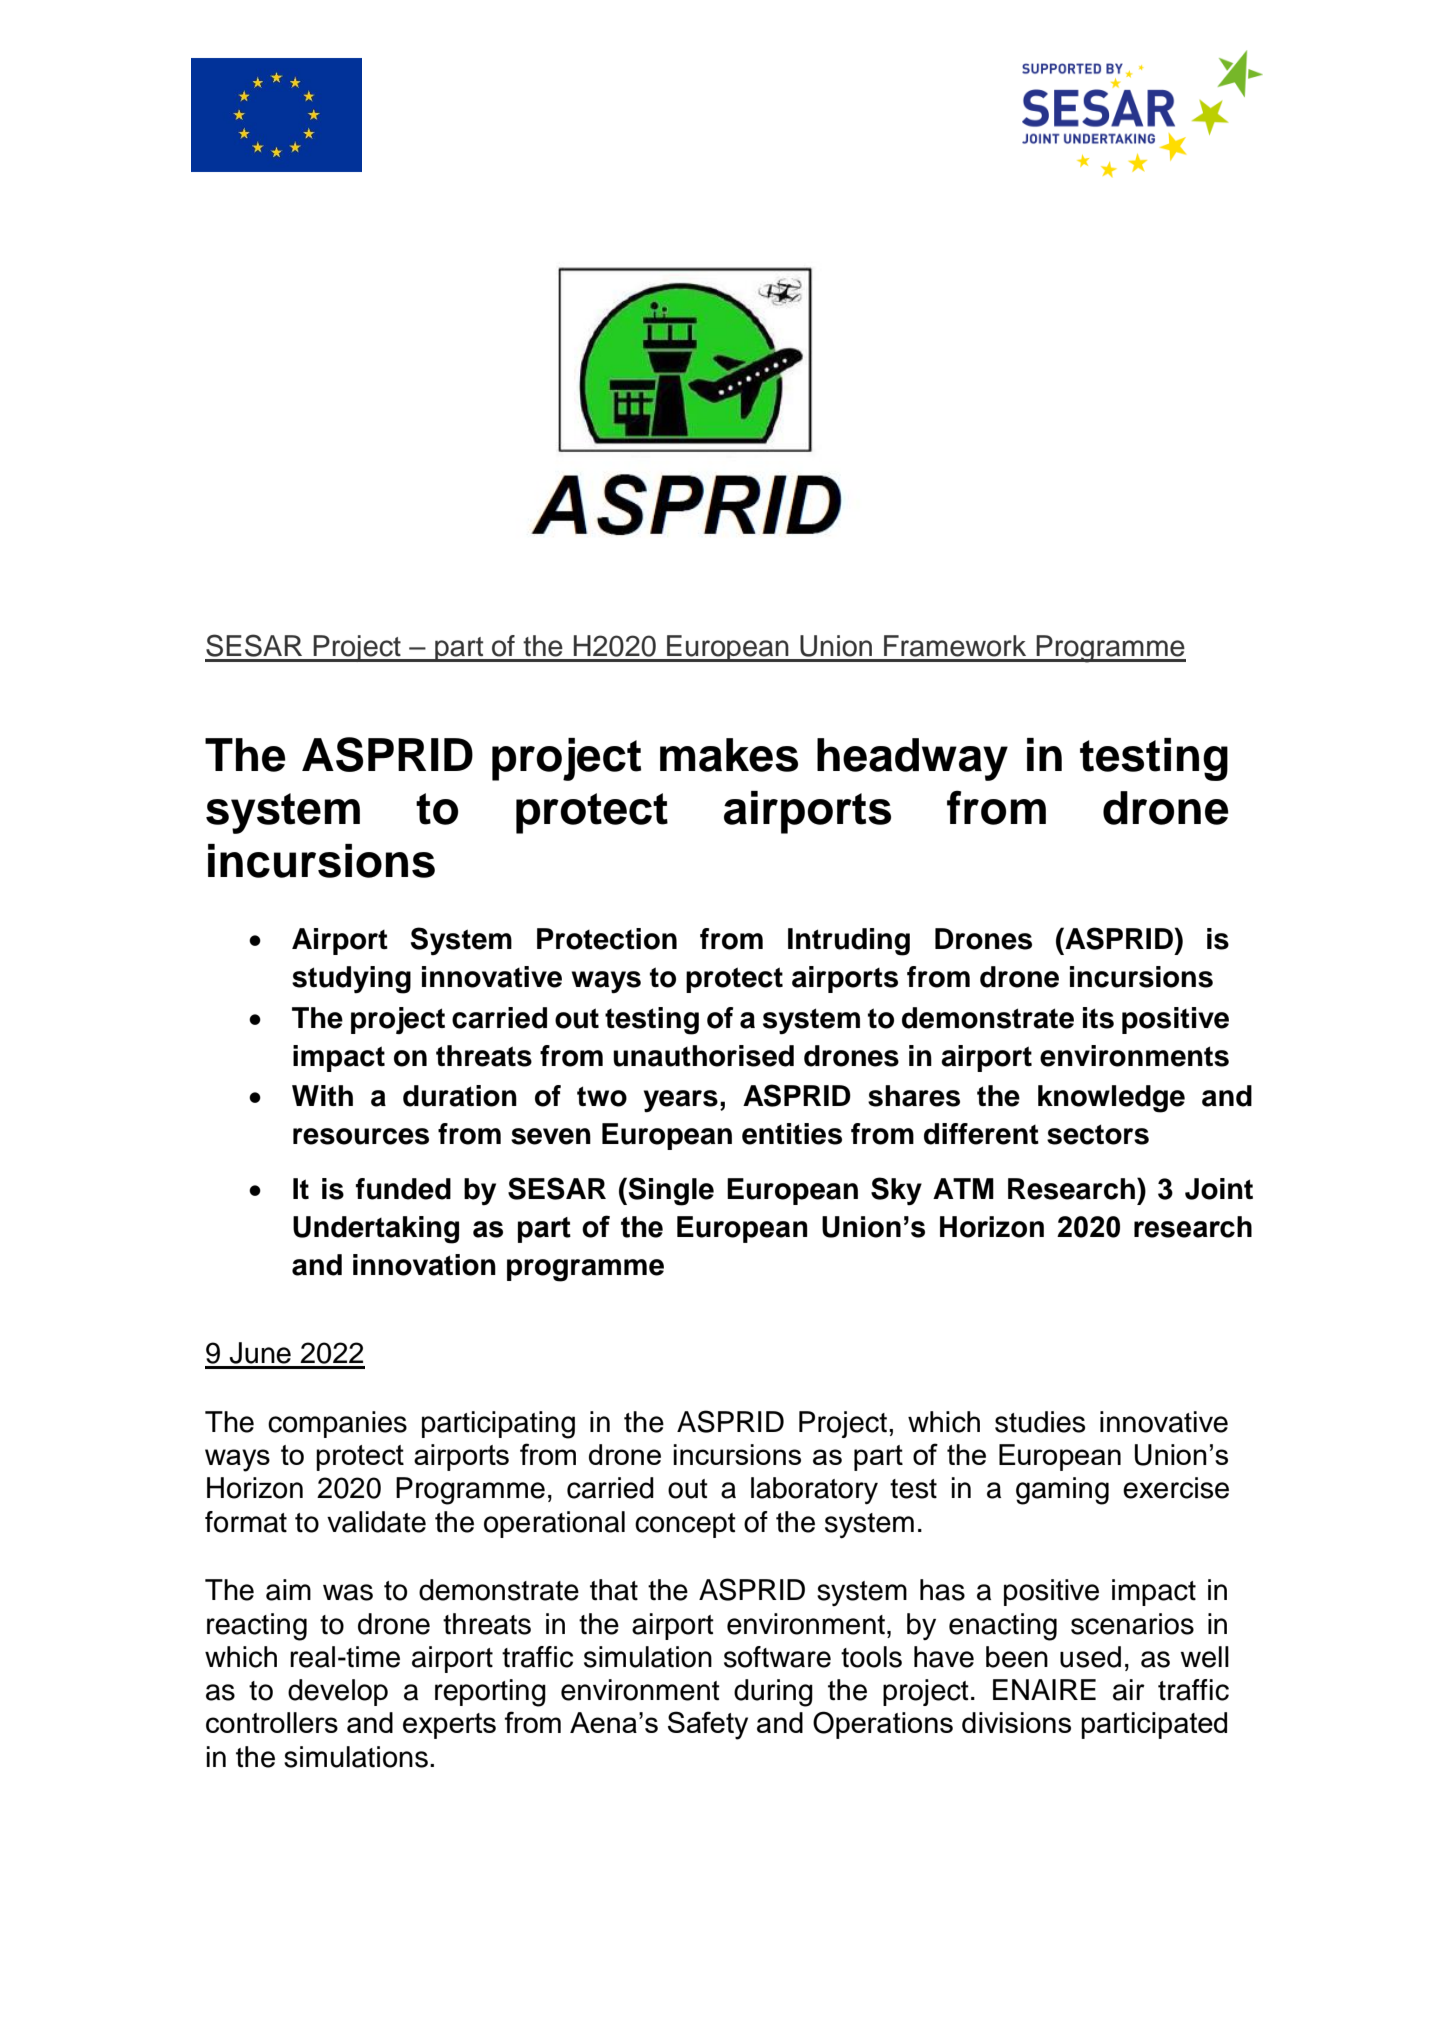 Image resolution: width=1435 pixels, height=2029 pixels. Describe the element at coordinates (849, 942) in the image. I see `Intruding` at that location.
